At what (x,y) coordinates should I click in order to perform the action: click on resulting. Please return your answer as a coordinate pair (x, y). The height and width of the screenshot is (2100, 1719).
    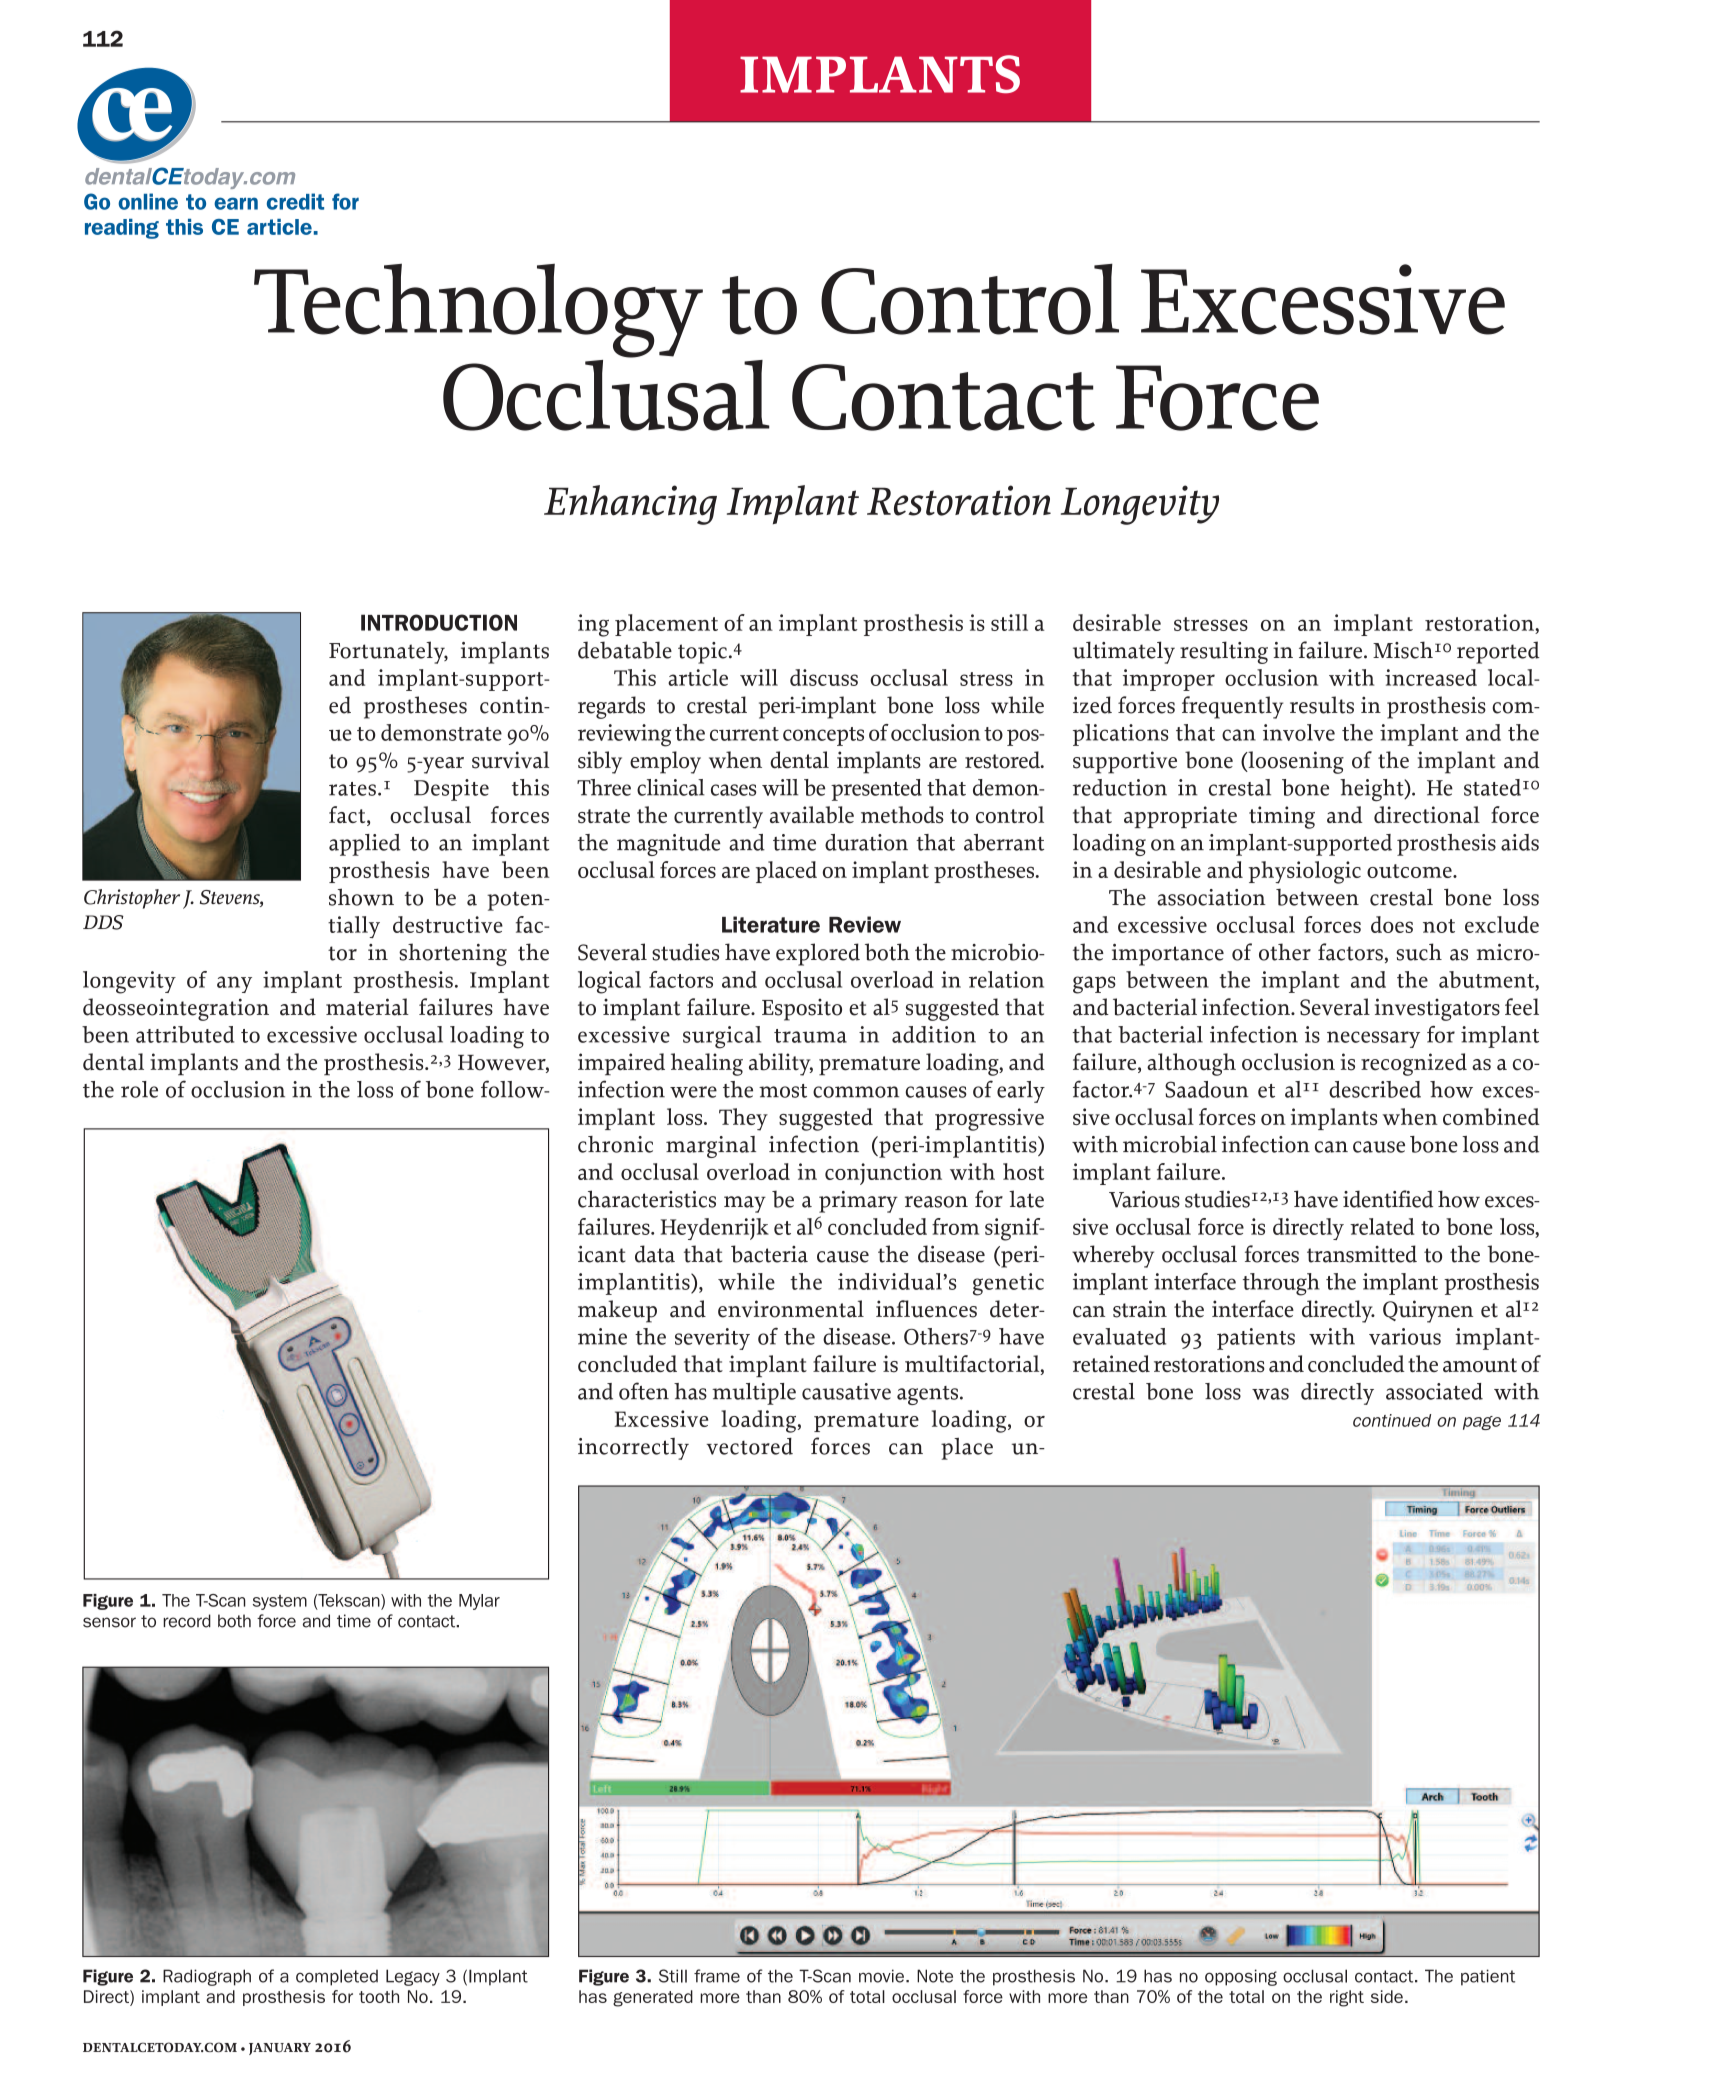
    Looking at the image, I should click on (1224, 652).
